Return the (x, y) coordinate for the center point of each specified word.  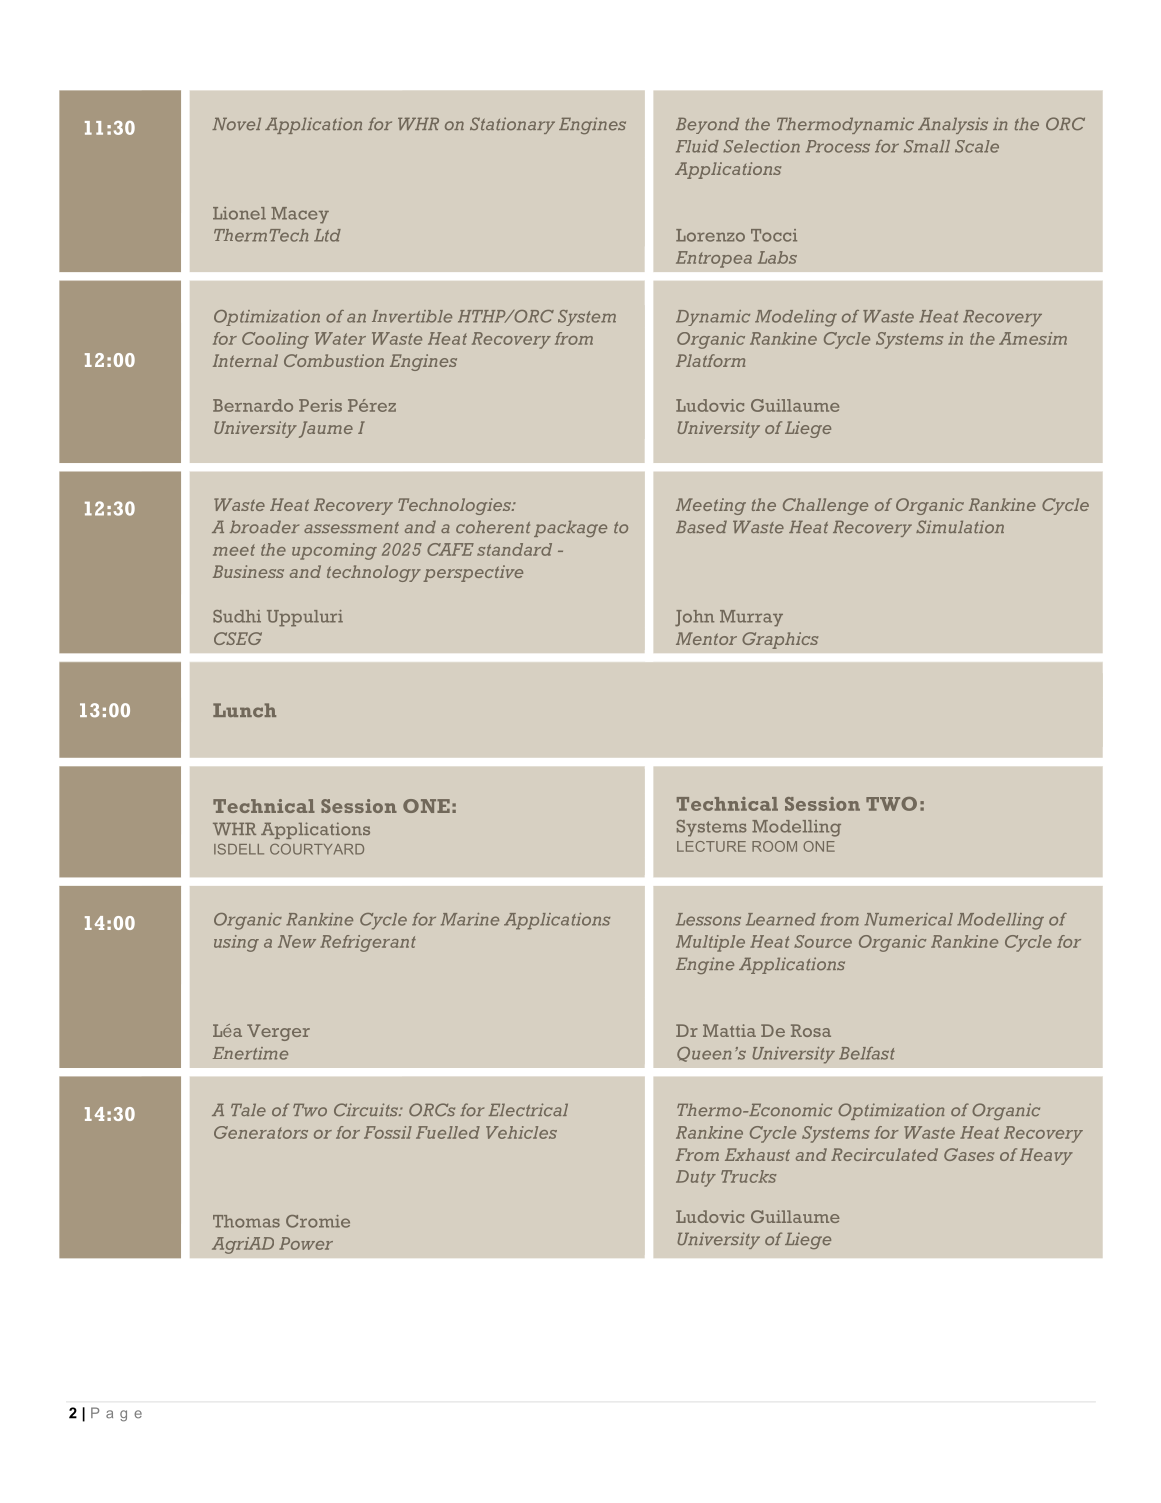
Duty (696, 1178)
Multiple (710, 943)
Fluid (697, 146)
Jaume (326, 429)
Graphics (780, 640)
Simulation (960, 526)
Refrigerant (368, 943)
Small (927, 146)
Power (306, 1243)
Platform (710, 360)
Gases (969, 1154)
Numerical (909, 919)
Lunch (244, 710)
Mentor (706, 638)
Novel (236, 124)
